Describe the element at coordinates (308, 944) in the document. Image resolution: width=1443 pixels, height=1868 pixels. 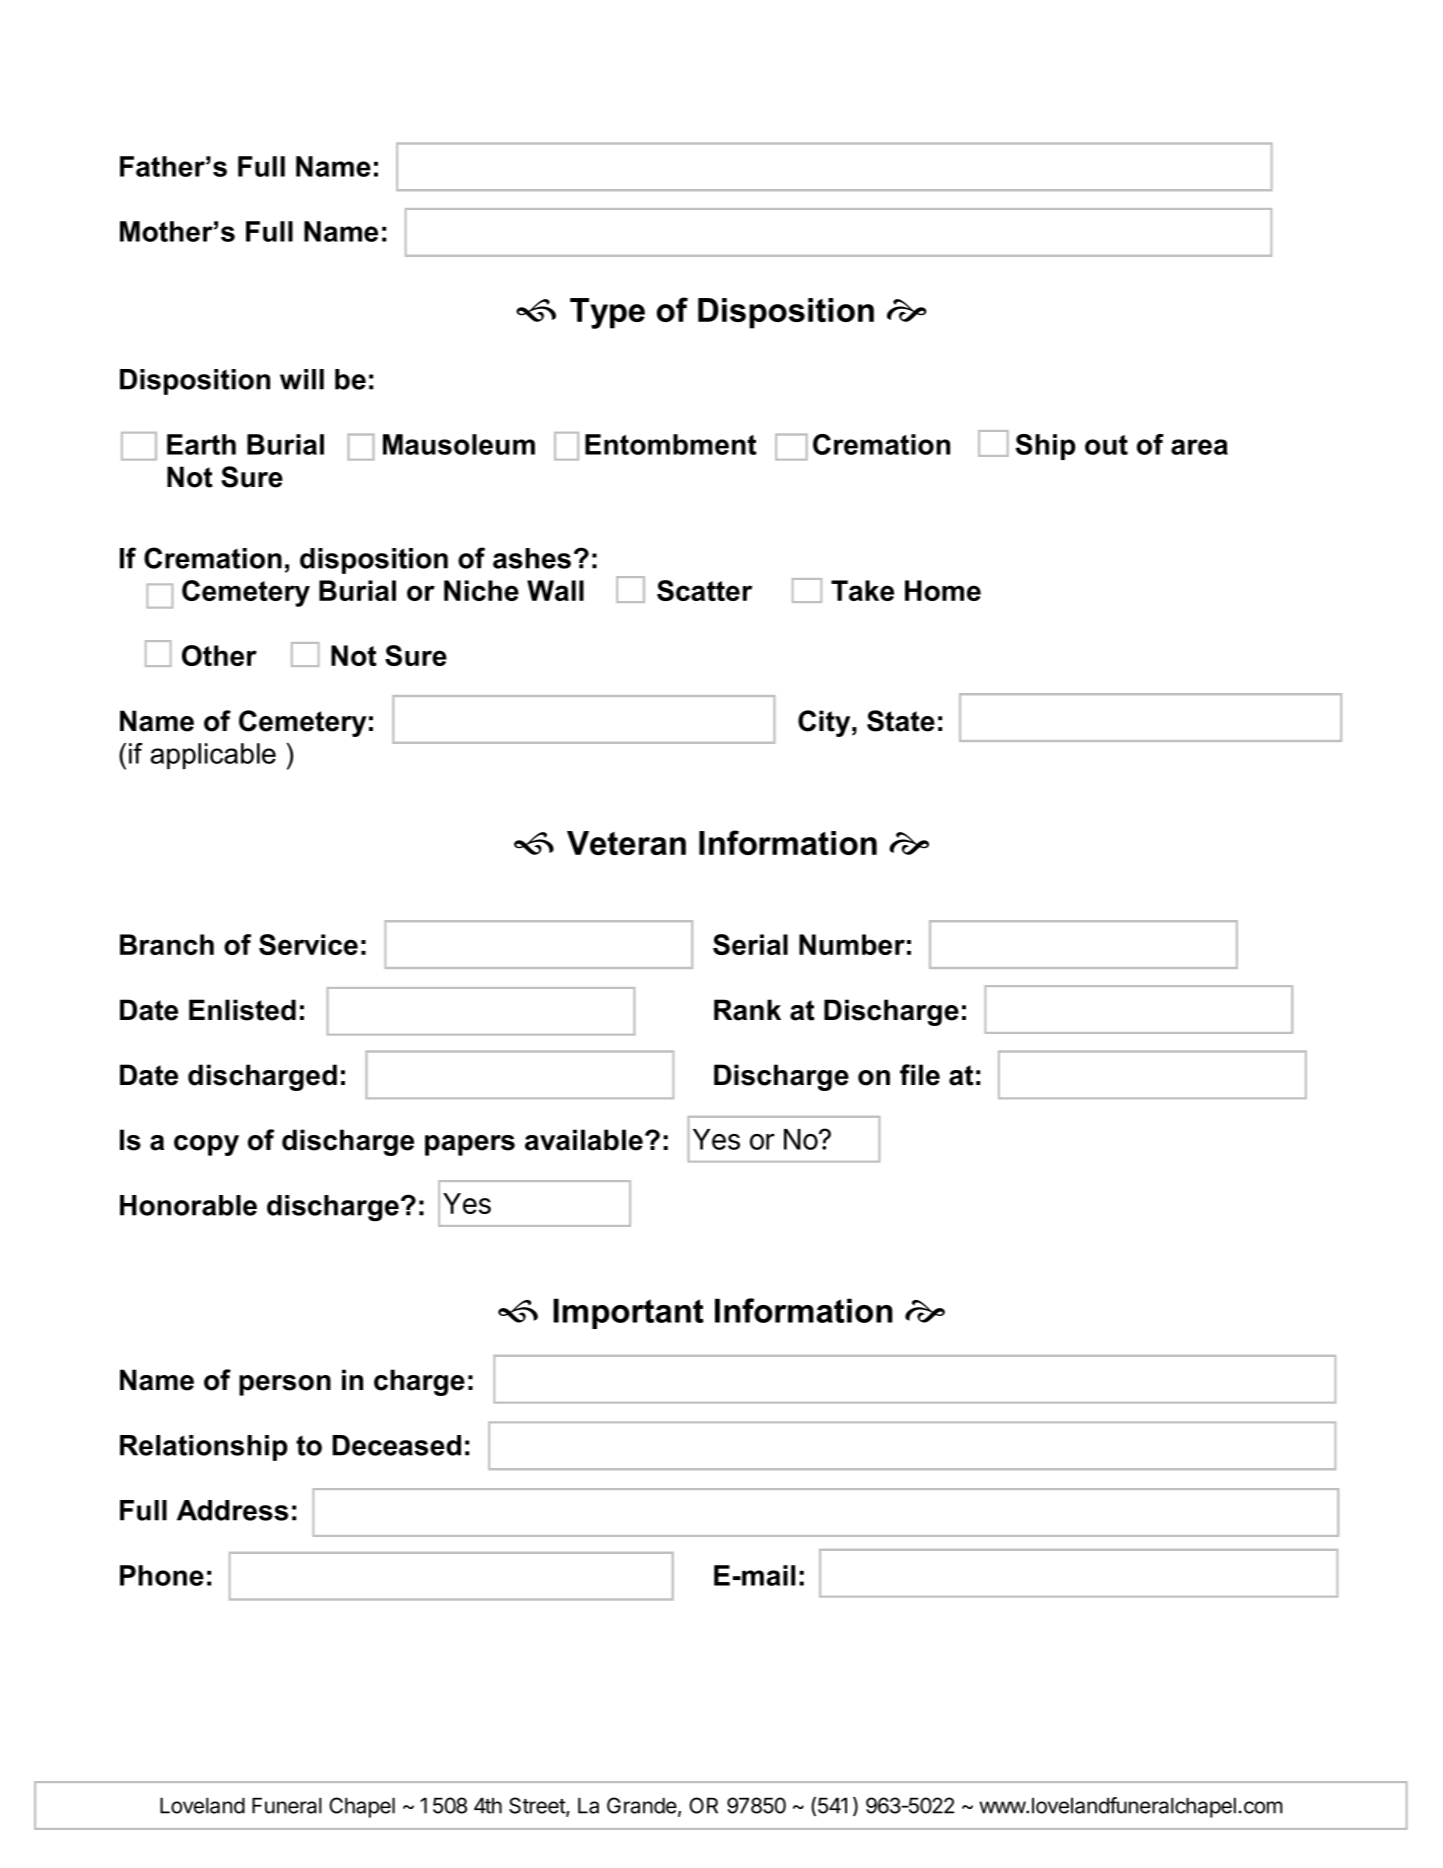
I see `Service` at that location.
